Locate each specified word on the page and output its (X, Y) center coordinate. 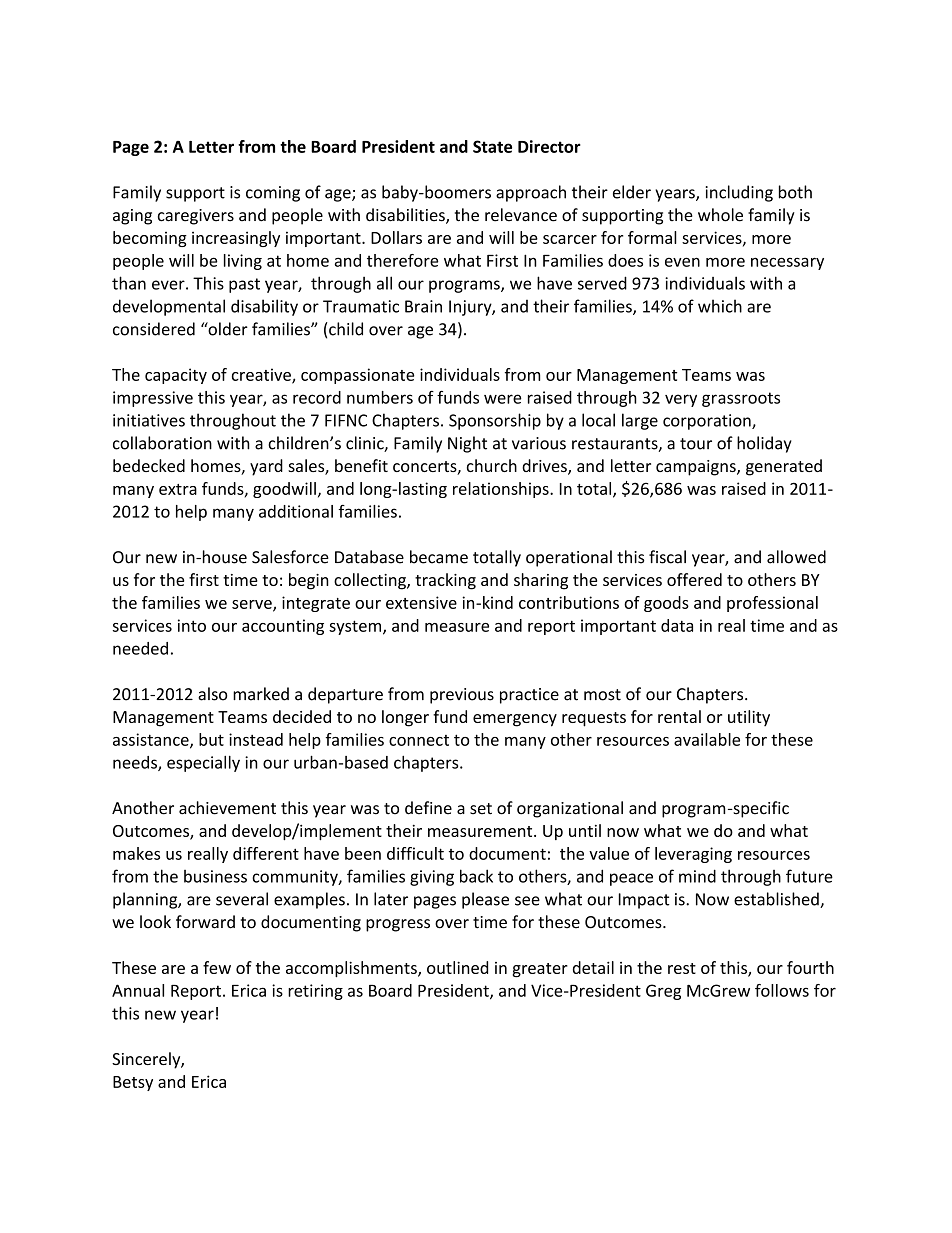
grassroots (741, 399)
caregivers (196, 217)
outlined (457, 967)
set (481, 809)
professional (772, 604)
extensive (421, 602)
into (192, 625)
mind (697, 876)
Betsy (133, 1083)
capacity (176, 376)
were (503, 399)
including (739, 193)
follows (782, 990)
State (492, 146)
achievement (227, 808)
